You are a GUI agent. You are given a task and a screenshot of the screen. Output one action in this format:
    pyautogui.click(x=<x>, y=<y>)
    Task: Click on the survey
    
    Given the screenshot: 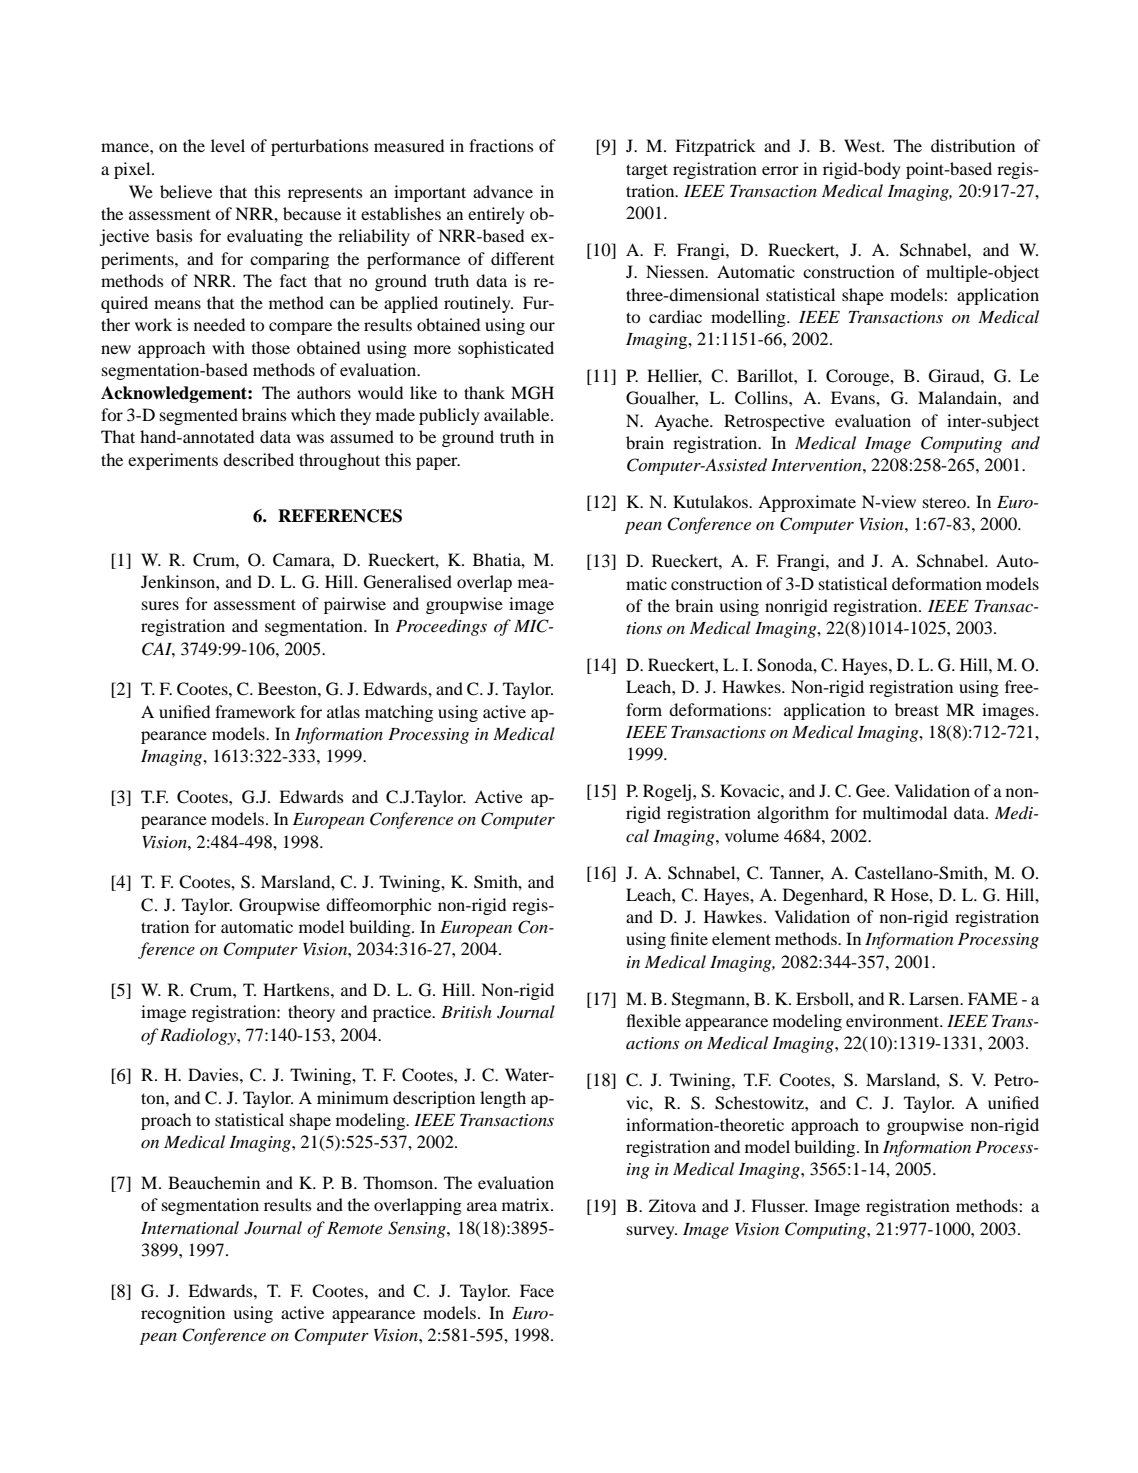 What is the action you would take?
    pyautogui.click(x=652, y=1232)
